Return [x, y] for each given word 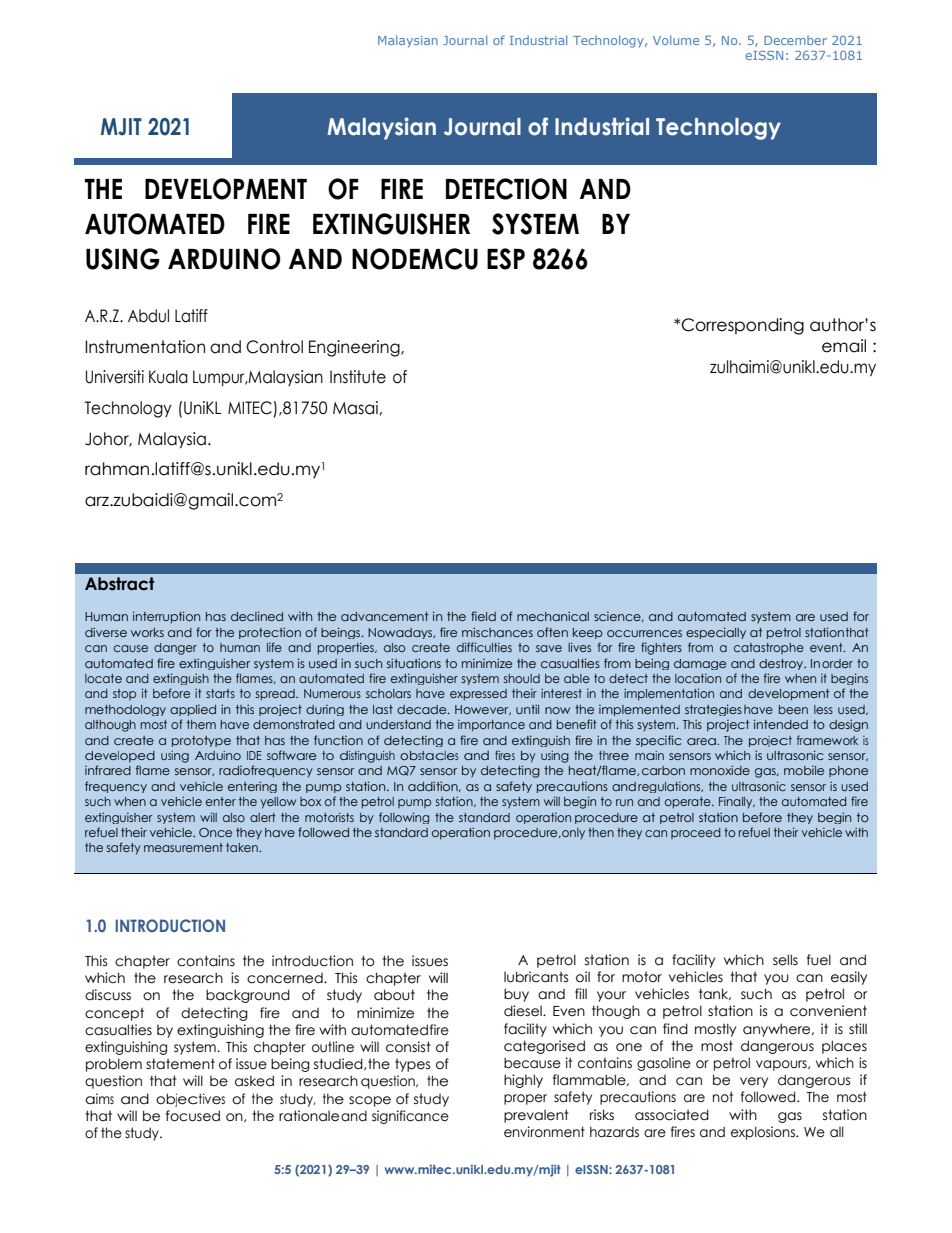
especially [716, 633]
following [404, 818]
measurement [183, 847]
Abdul [148, 316]
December [795, 40]
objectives [190, 1100]
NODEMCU [415, 259]
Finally [737, 802]
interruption [166, 617]
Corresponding [743, 326]
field [483, 616]
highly [523, 1081]
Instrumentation [145, 347]
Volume [676, 40]
